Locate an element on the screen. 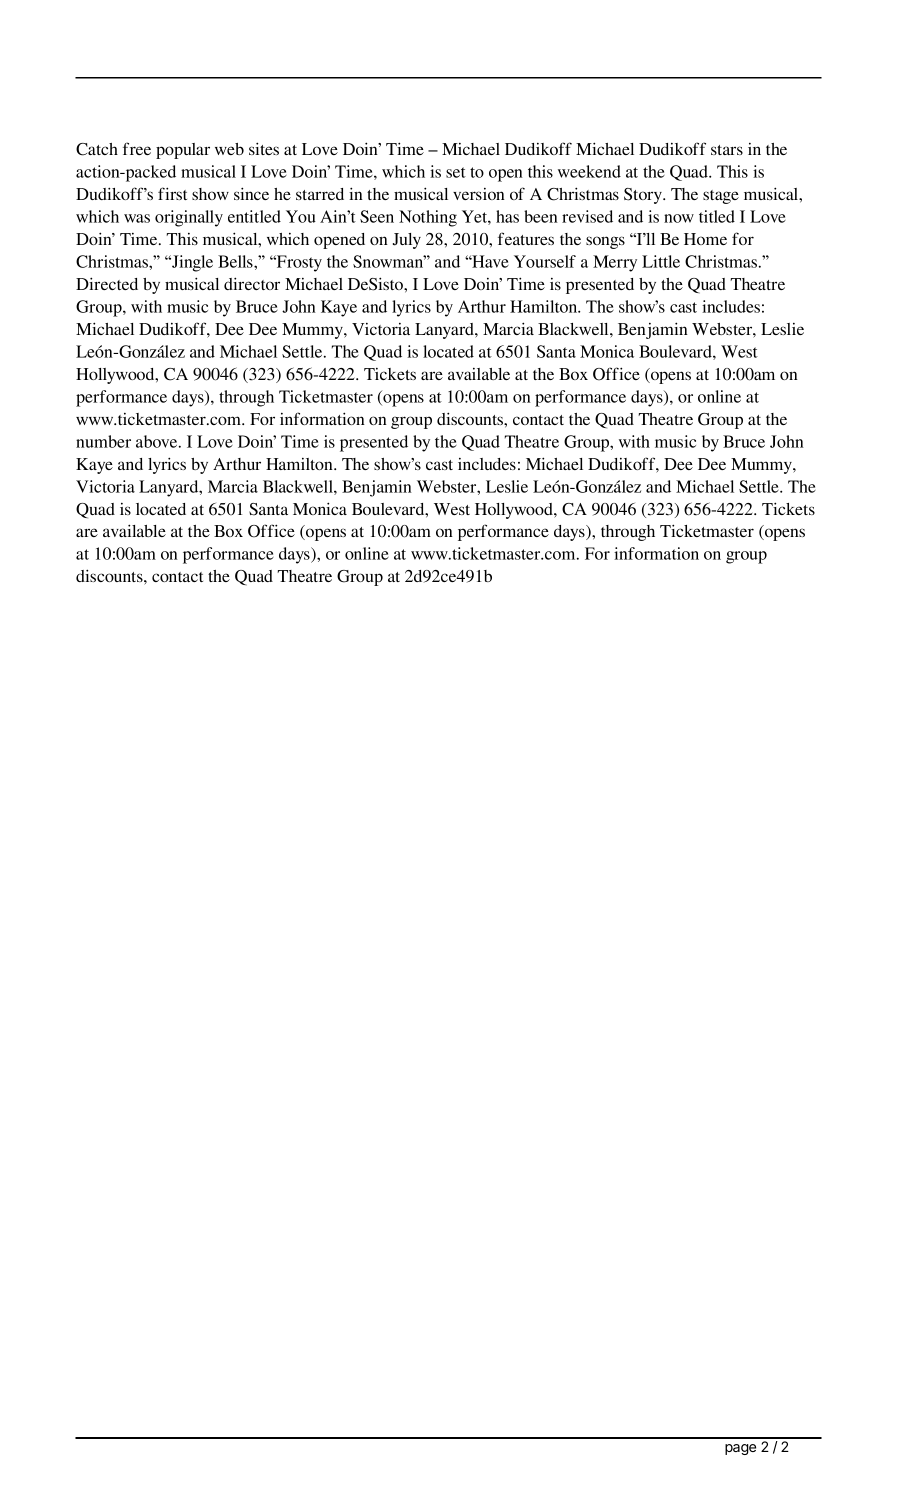 The image size is (897, 1489). Frosty is located at coordinates (298, 263).
